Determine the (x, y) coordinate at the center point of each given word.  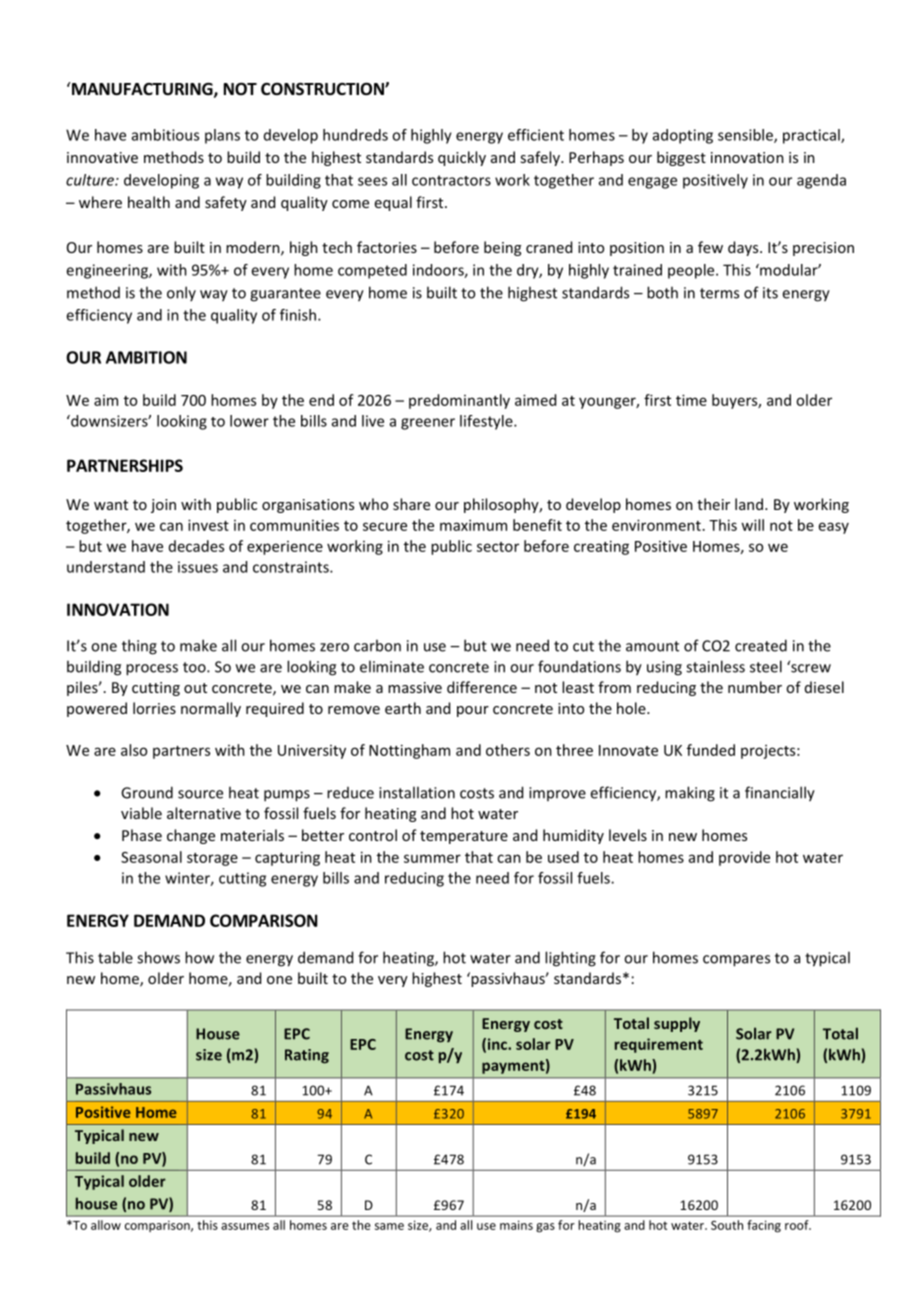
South (727, 1225)
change (191, 836)
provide (744, 858)
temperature (464, 837)
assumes (245, 1226)
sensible (746, 136)
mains (516, 1225)
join (163, 506)
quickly (462, 158)
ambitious (165, 135)
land (750, 504)
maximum (473, 525)
